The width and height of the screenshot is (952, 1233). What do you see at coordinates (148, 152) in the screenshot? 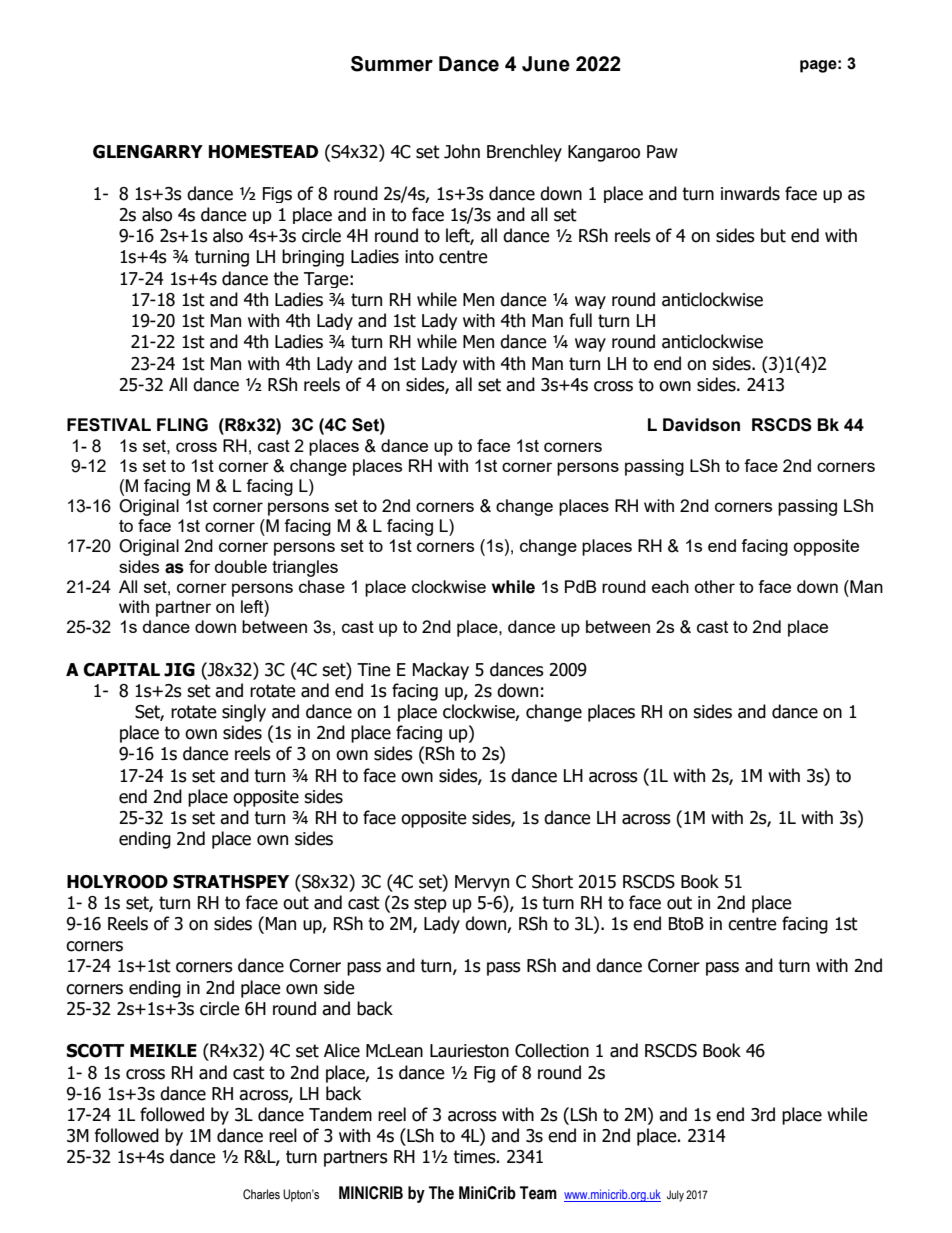
I see `GLENGARRY` at bounding box center [148, 152].
